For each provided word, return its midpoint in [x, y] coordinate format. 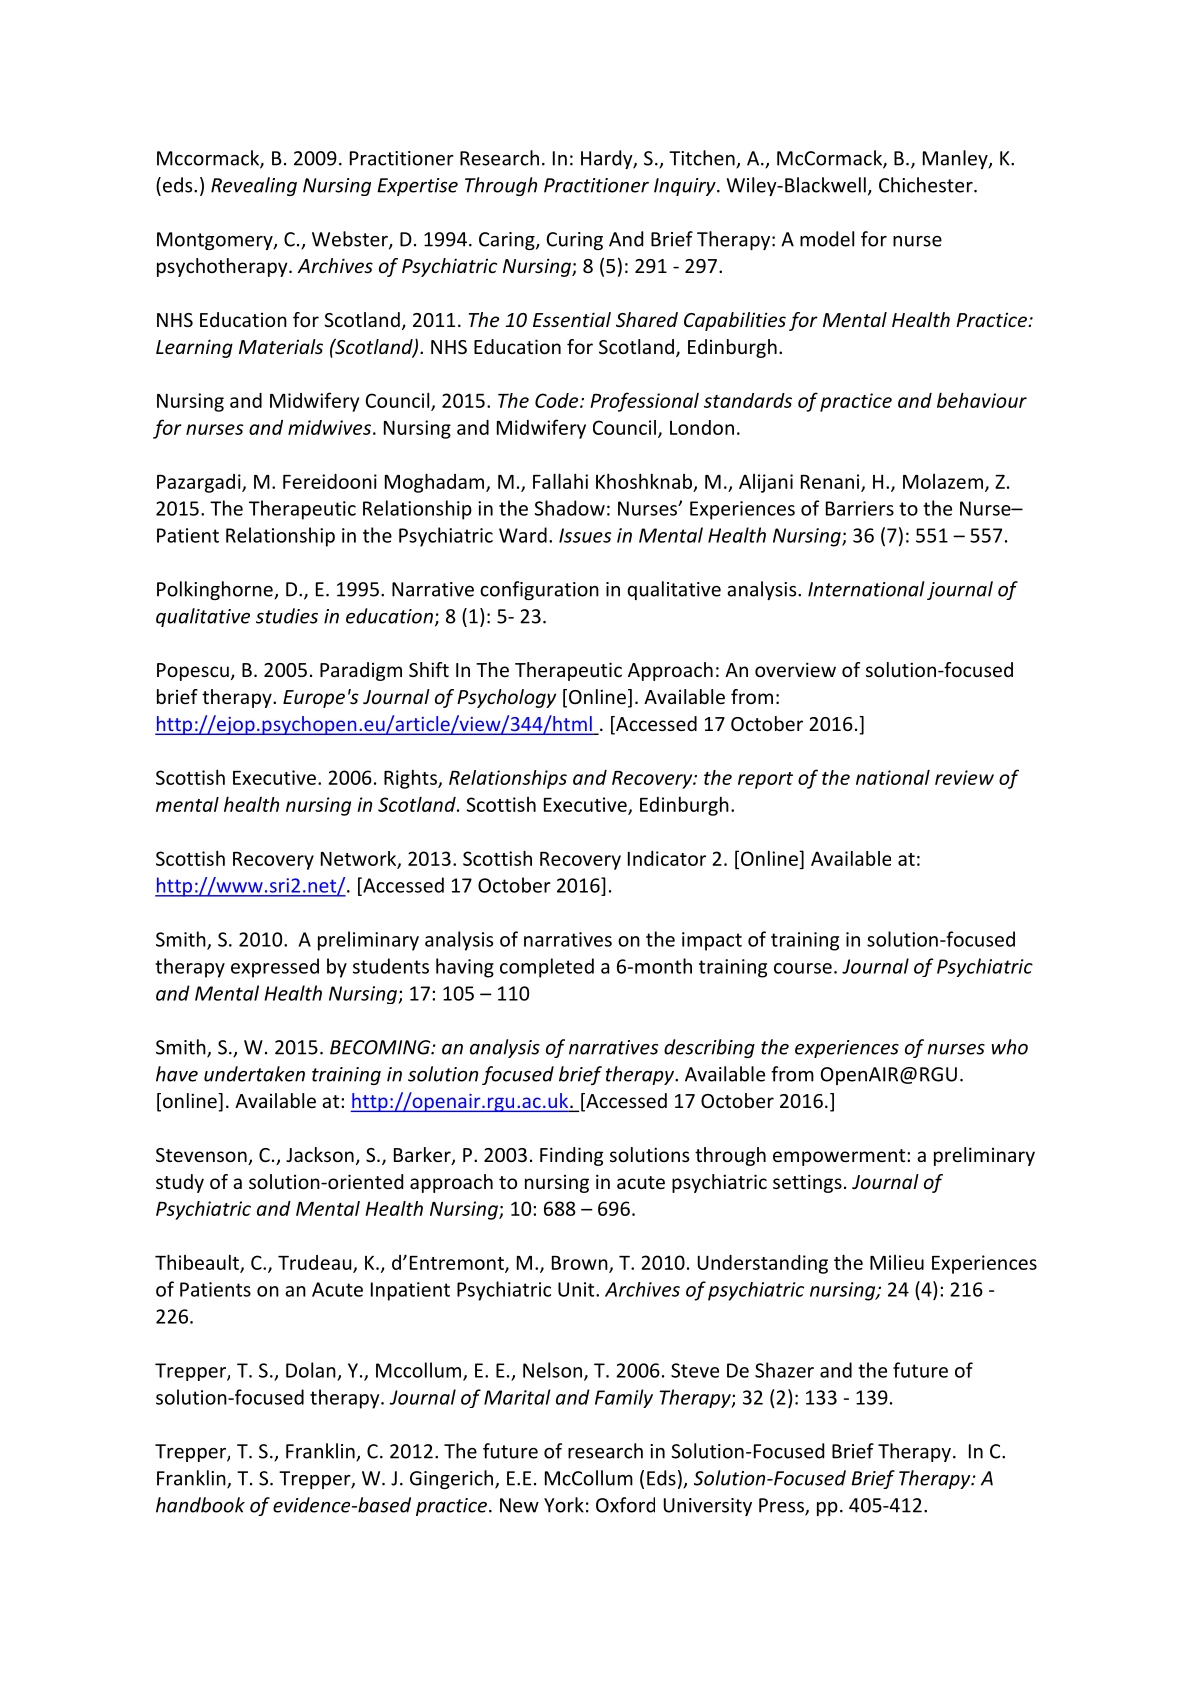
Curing [575, 241]
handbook [200, 1505]
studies [287, 616]
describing [709, 1048]
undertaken [254, 1074]
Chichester [927, 185]
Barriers [860, 508]
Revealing [254, 186]
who [1010, 1047]
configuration [539, 590]
